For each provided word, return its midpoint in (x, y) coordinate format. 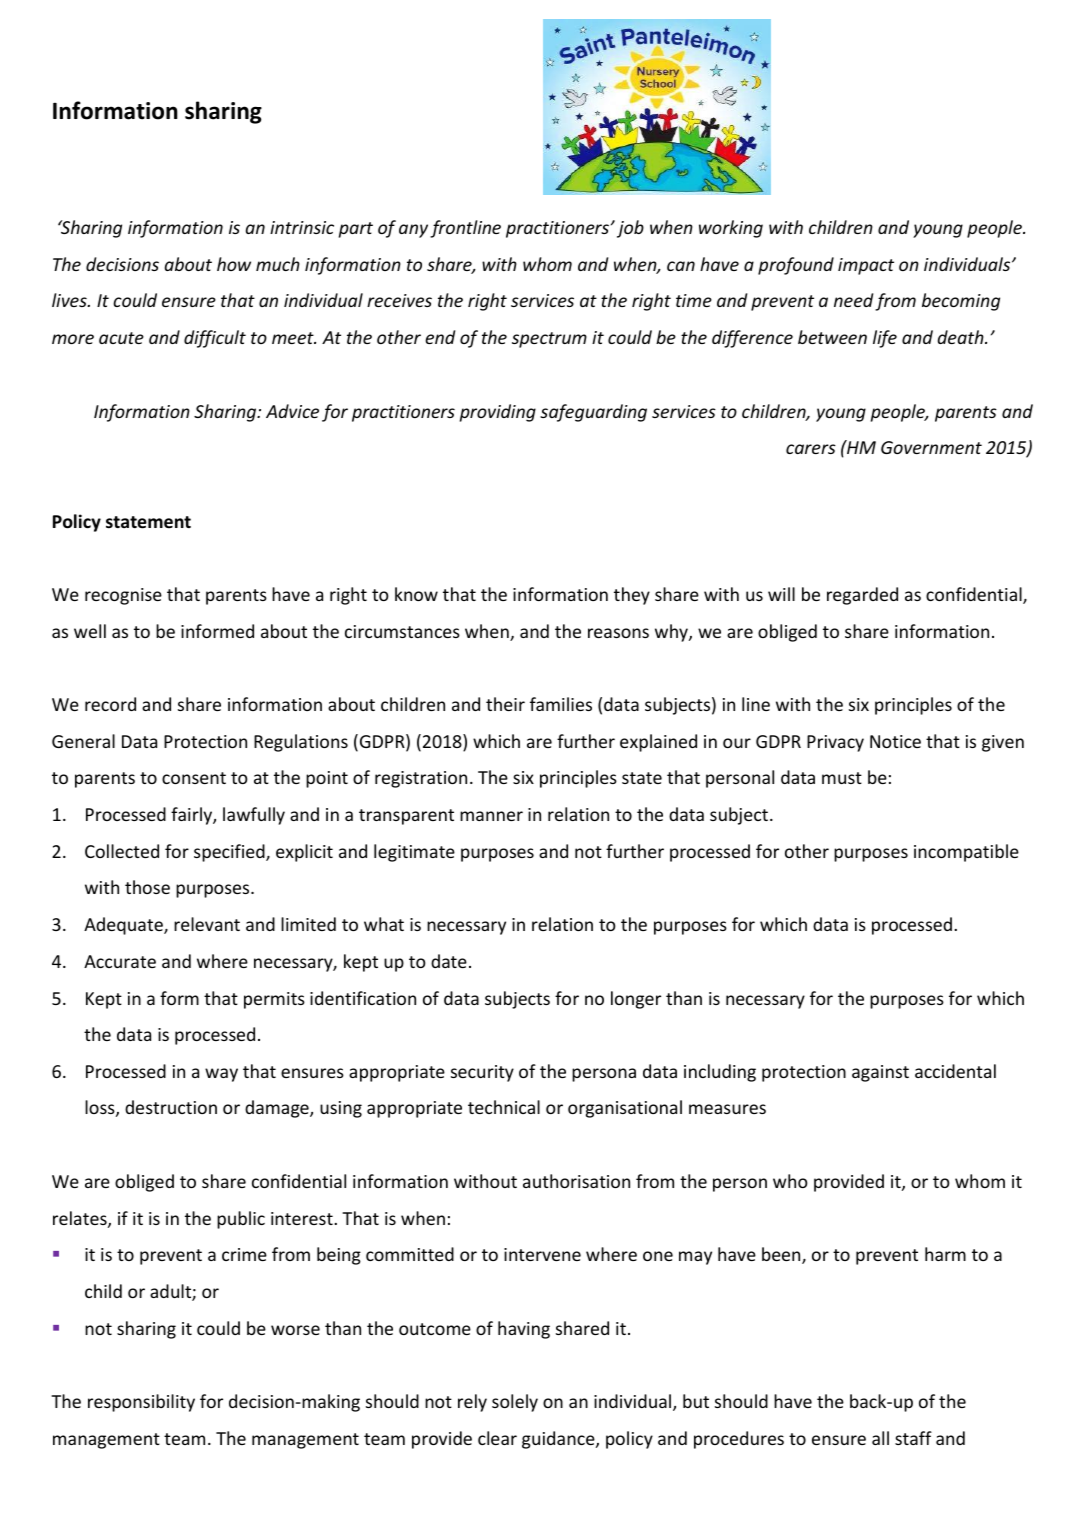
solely (515, 1403)
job (630, 229)
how (234, 264)
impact (866, 266)
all (880, 1438)
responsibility (141, 1403)
